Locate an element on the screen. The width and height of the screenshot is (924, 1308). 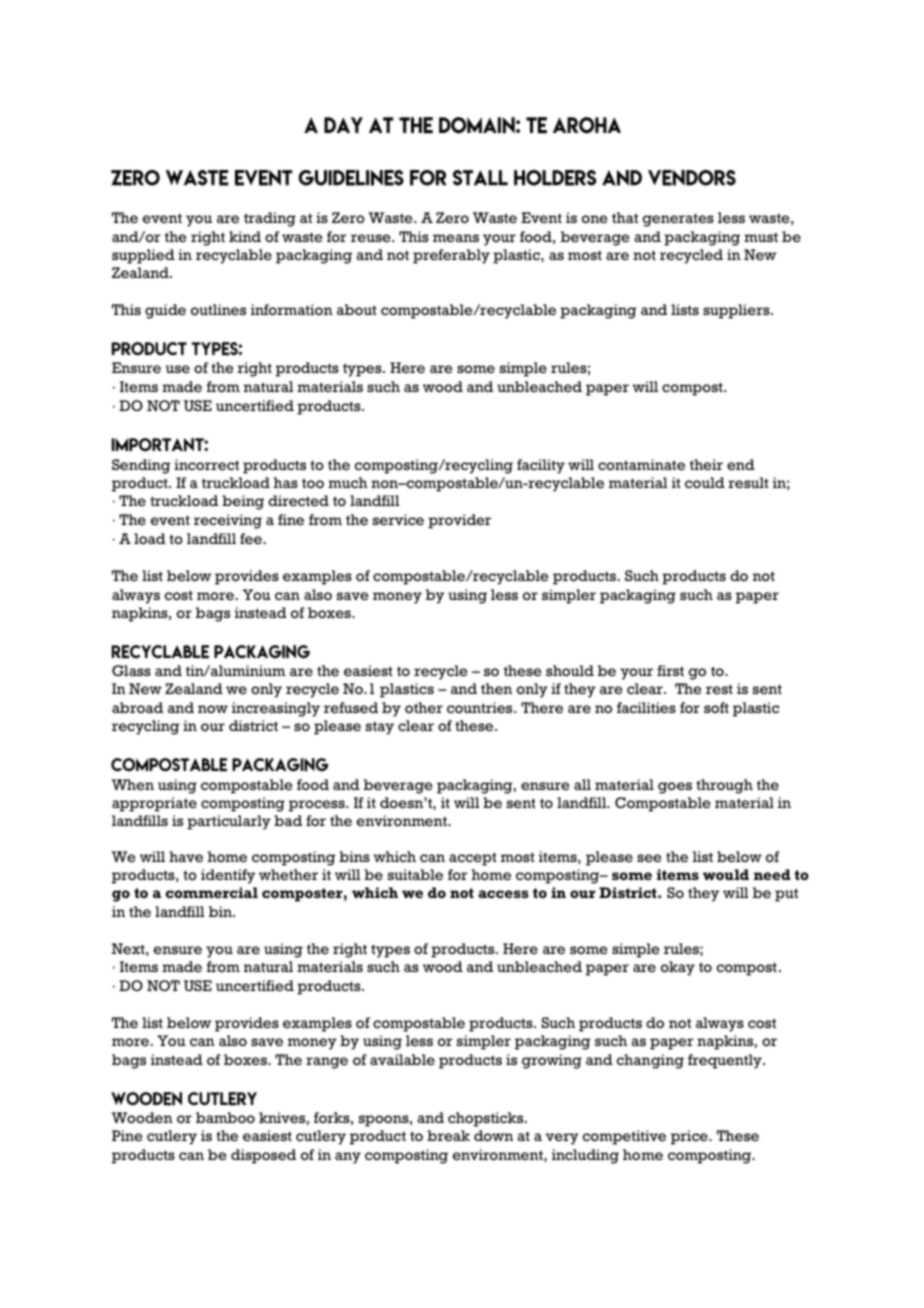
price is located at coordinates (690, 1137).
